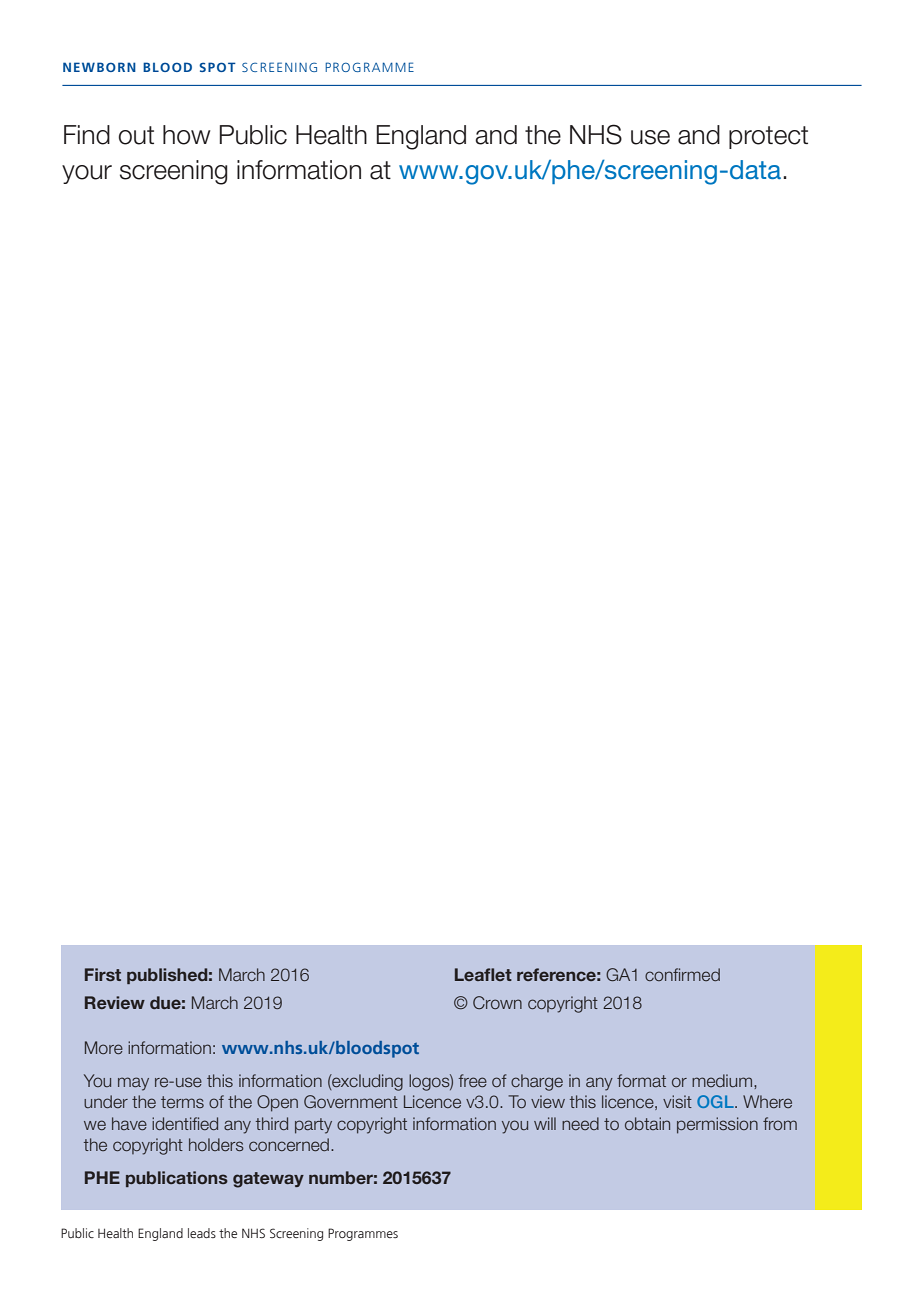 This screenshot has height=1311, width=924. I want to click on how, so click(187, 135).
